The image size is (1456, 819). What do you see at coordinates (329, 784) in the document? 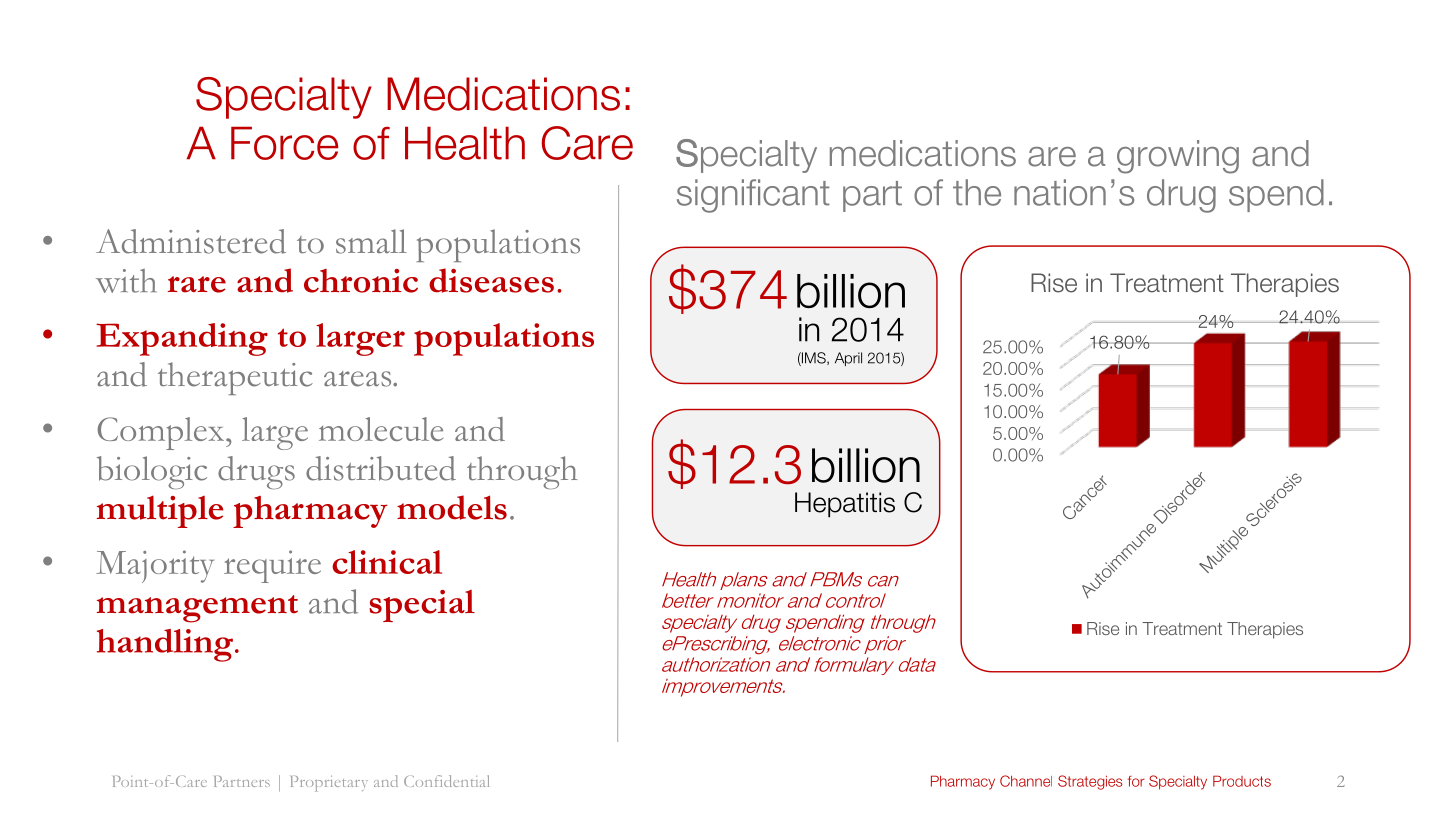
I see `Proprietary` at bounding box center [329, 784].
